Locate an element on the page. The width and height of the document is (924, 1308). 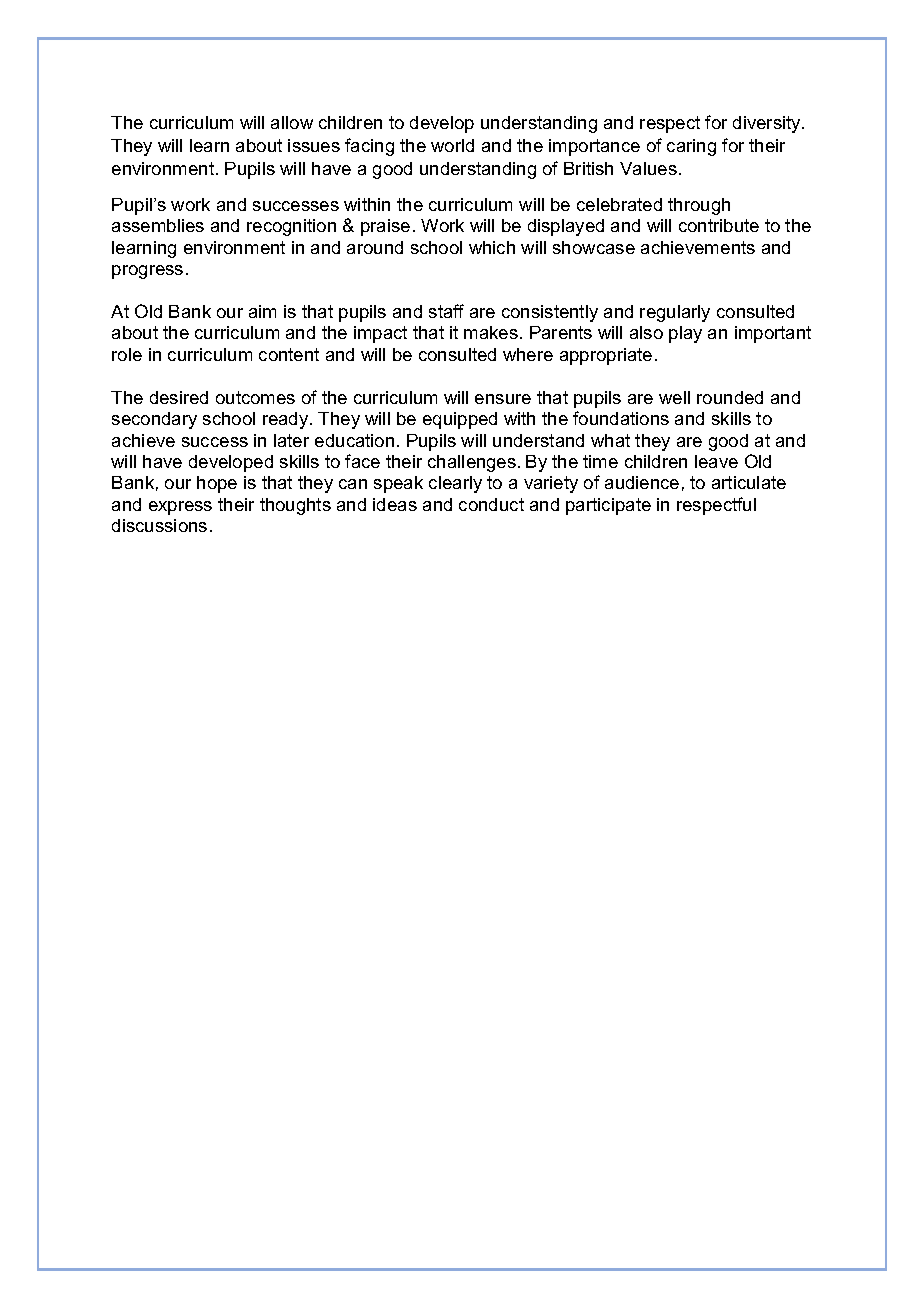
world is located at coordinates (452, 145).
